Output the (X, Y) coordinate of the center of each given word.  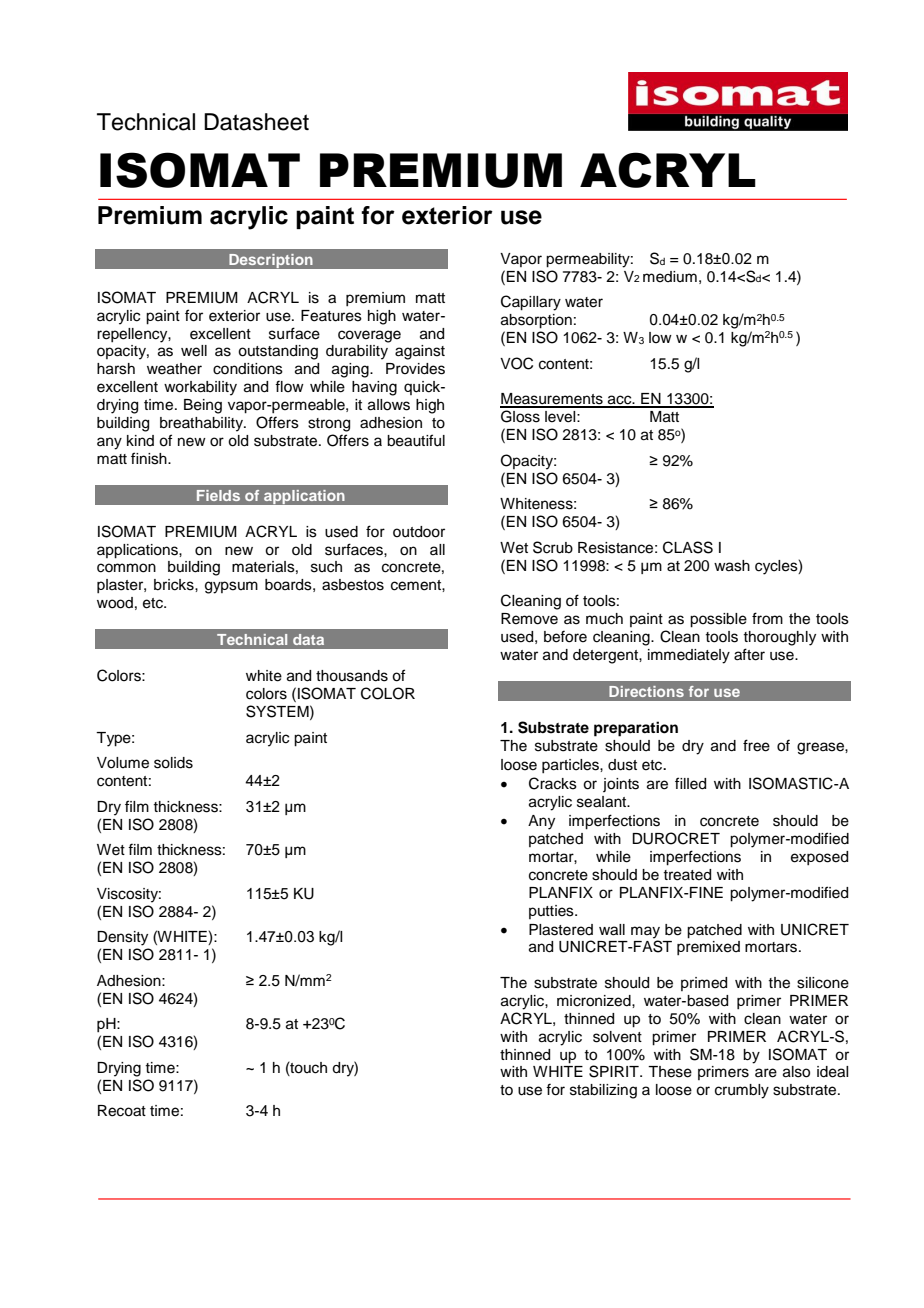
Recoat (122, 1111)
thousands (352, 676)
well (194, 351)
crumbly (742, 1091)
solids (173, 763)
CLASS (688, 547)
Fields (218, 495)
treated (687, 875)
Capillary (531, 303)
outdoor (419, 532)
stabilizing (603, 1091)
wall (612, 930)
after (749, 654)
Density (122, 938)
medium (670, 277)
